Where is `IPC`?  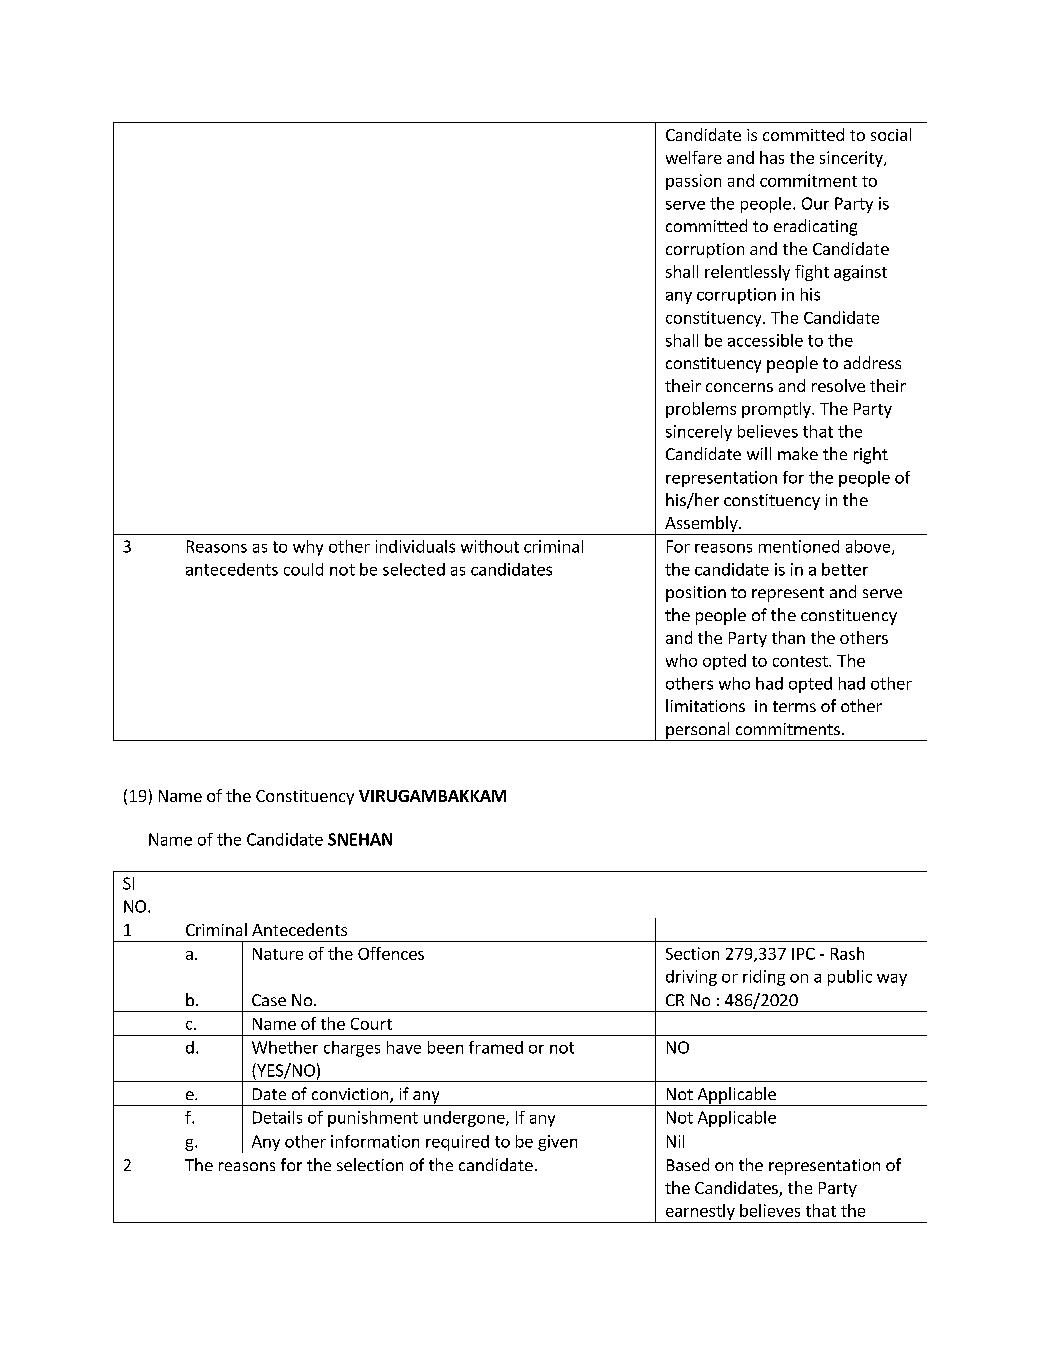
IPC is located at coordinates (803, 954).
